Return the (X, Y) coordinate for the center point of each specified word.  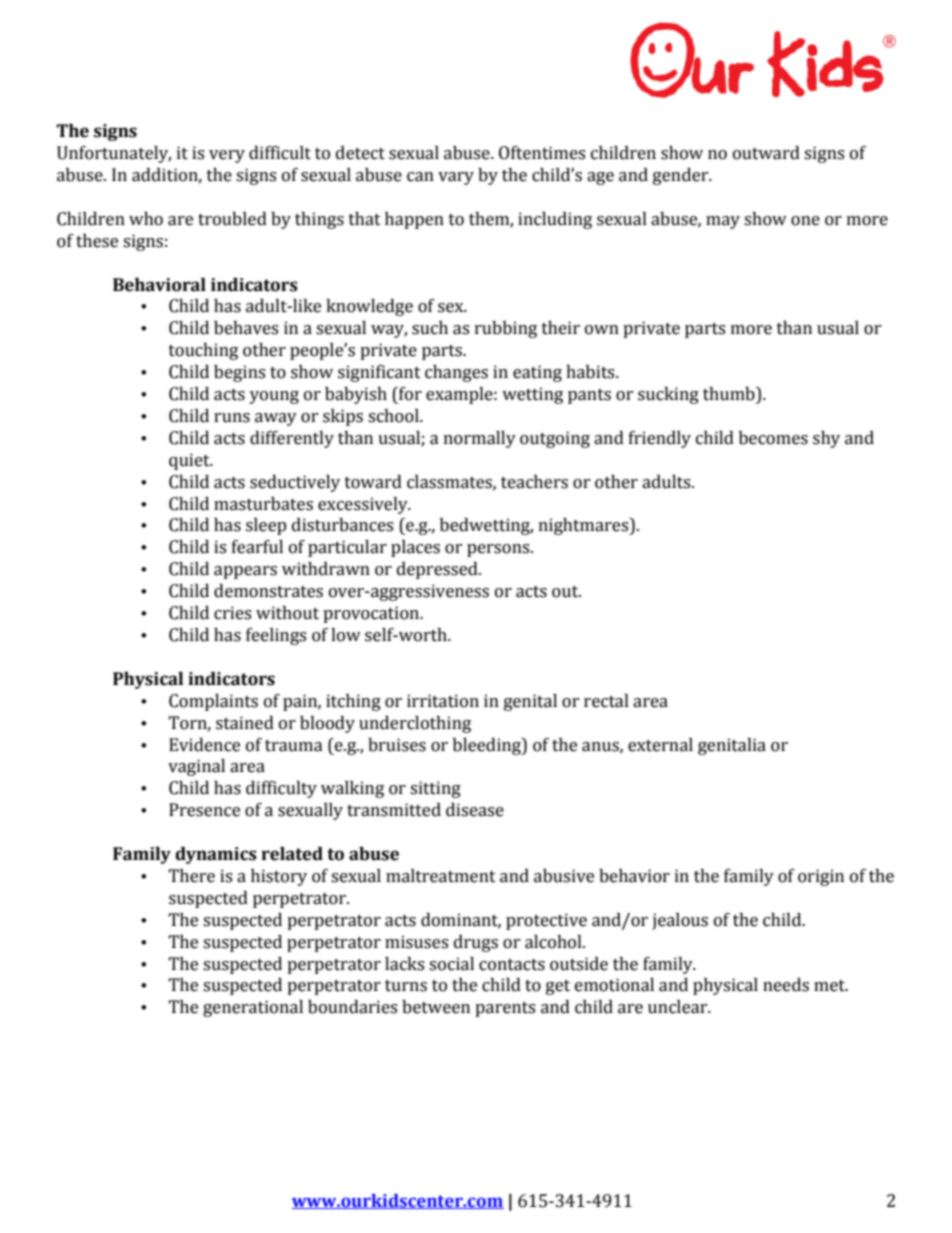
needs (786, 985)
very (227, 156)
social (451, 964)
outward (766, 153)
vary (456, 178)
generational (253, 1008)
